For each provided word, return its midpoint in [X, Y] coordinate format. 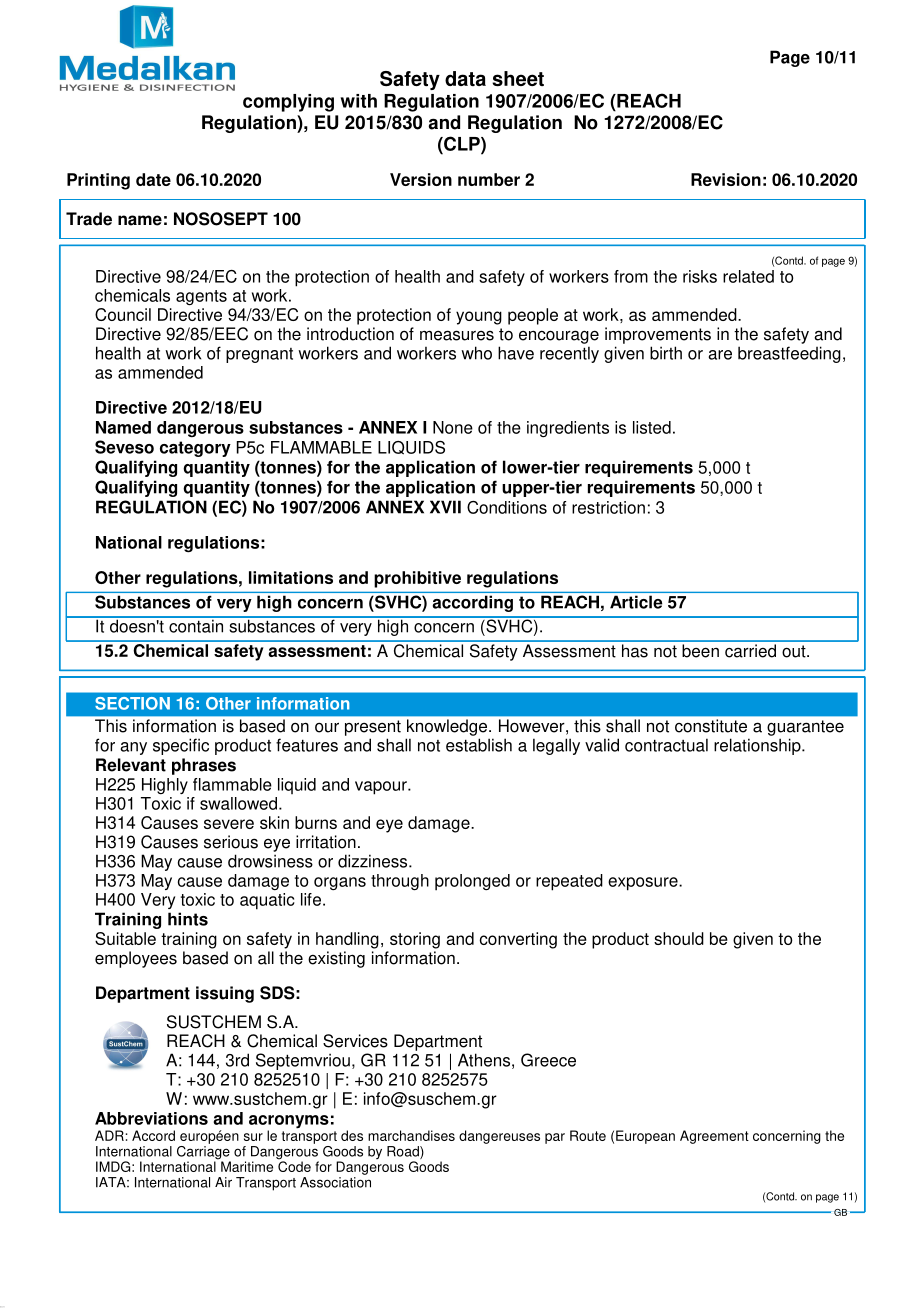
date [153, 179]
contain [196, 625]
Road [404, 1152]
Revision [726, 179]
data [465, 78]
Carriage [204, 1152]
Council [123, 314]
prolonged [472, 882]
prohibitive [417, 579]
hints [188, 919]
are [720, 355]
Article [636, 602]
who [476, 353]
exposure [644, 884]
